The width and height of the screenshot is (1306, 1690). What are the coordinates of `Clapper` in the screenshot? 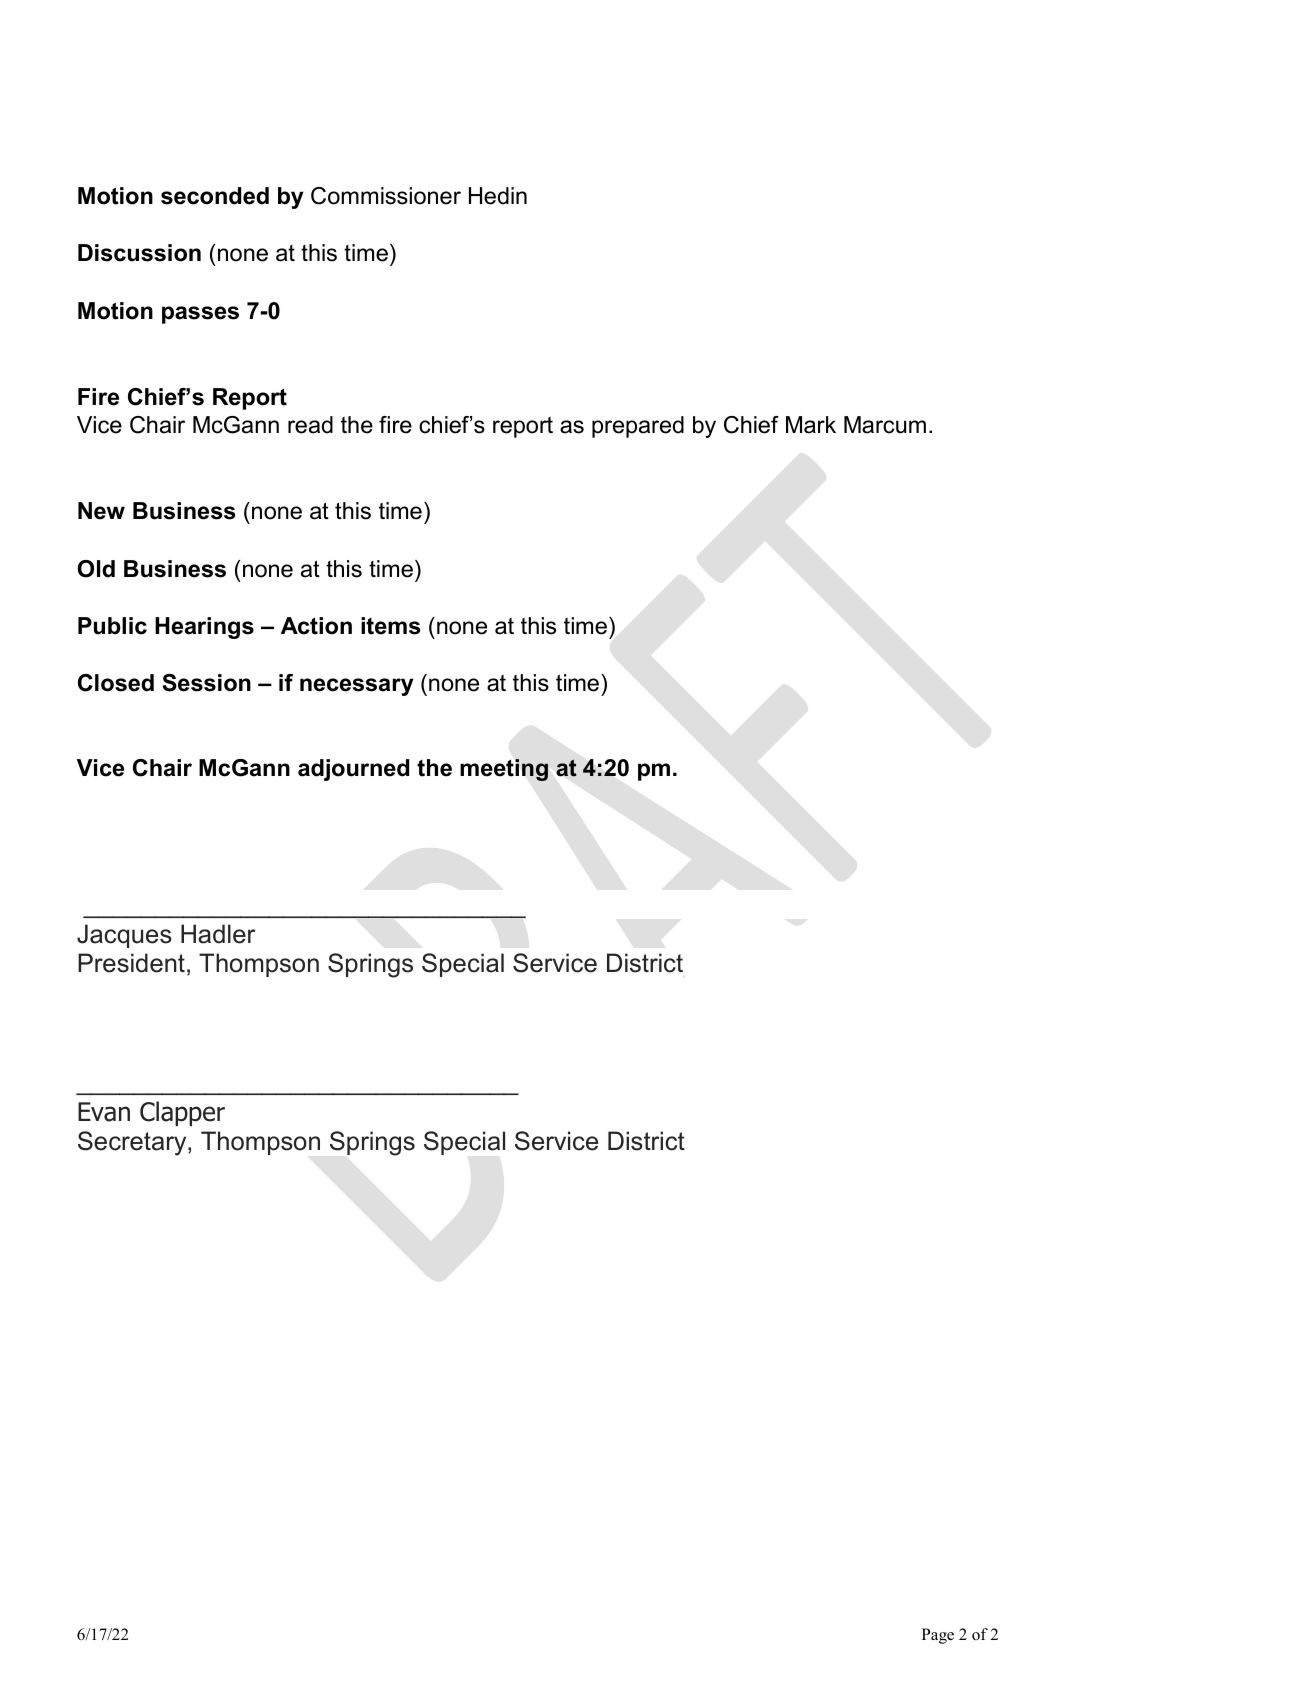 It's located at (182, 1113).
